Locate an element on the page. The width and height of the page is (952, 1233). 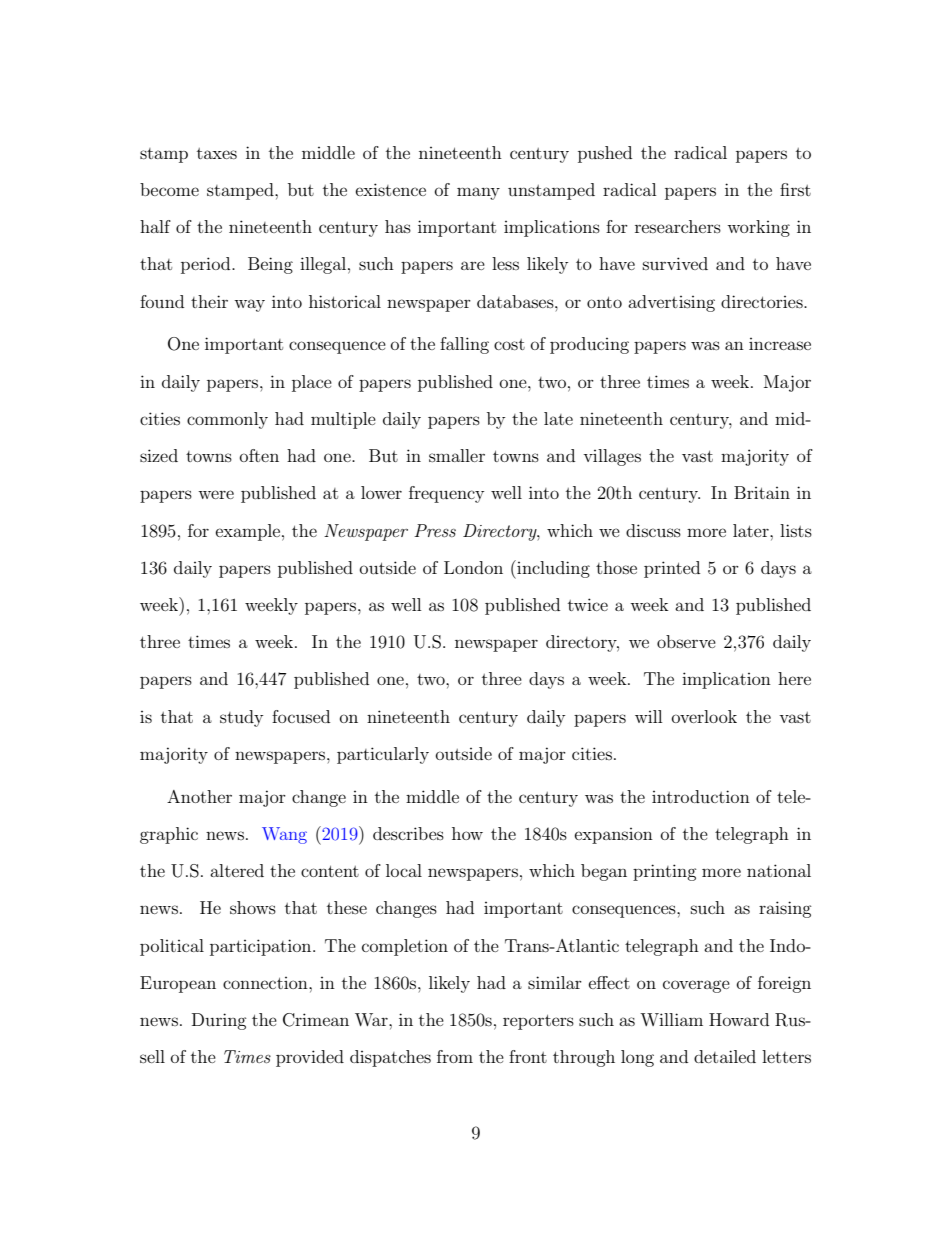
taxes is located at coordinates (217, 153).
